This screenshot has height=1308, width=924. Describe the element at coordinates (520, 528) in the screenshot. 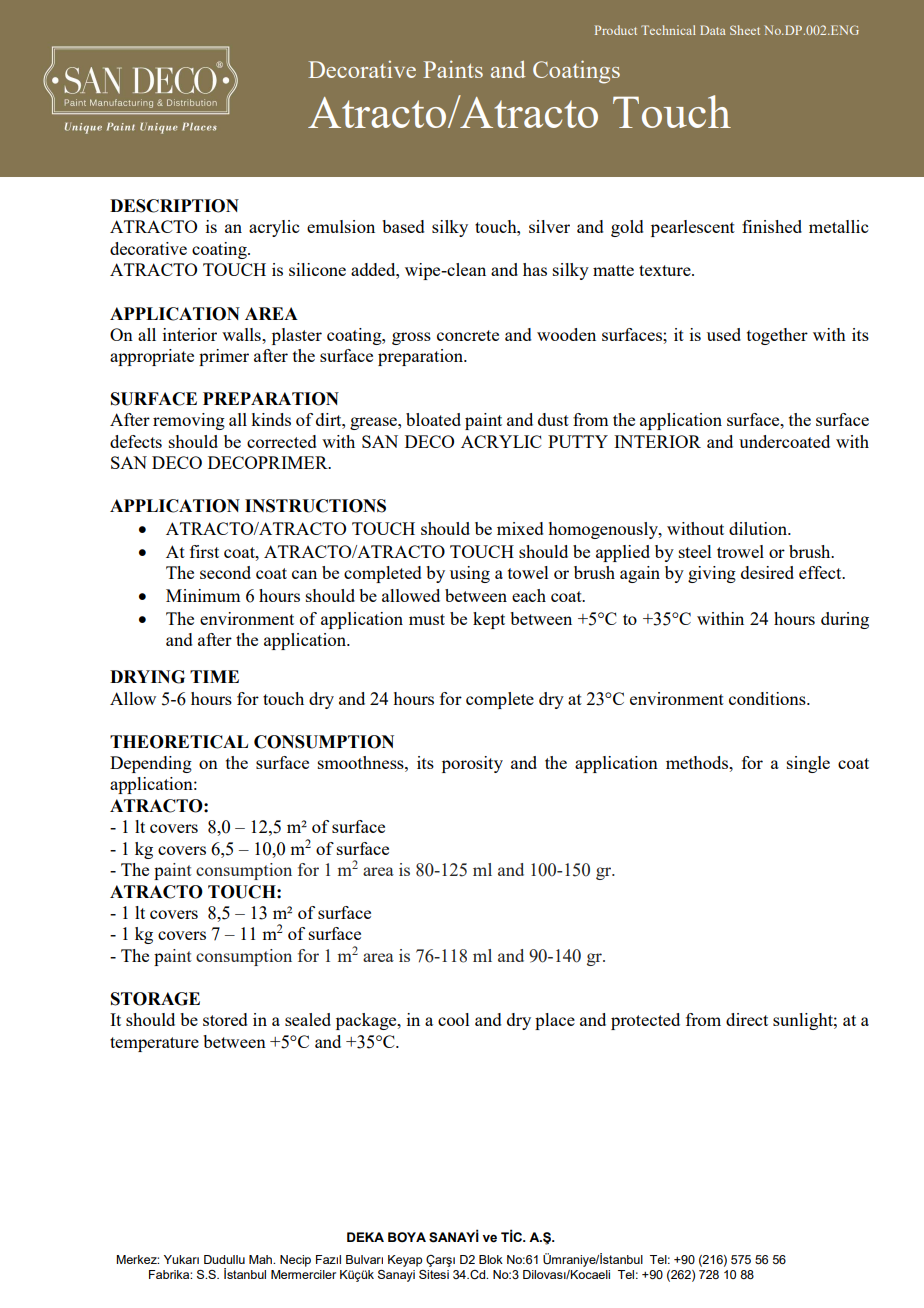

I see `mixed` at that location.
